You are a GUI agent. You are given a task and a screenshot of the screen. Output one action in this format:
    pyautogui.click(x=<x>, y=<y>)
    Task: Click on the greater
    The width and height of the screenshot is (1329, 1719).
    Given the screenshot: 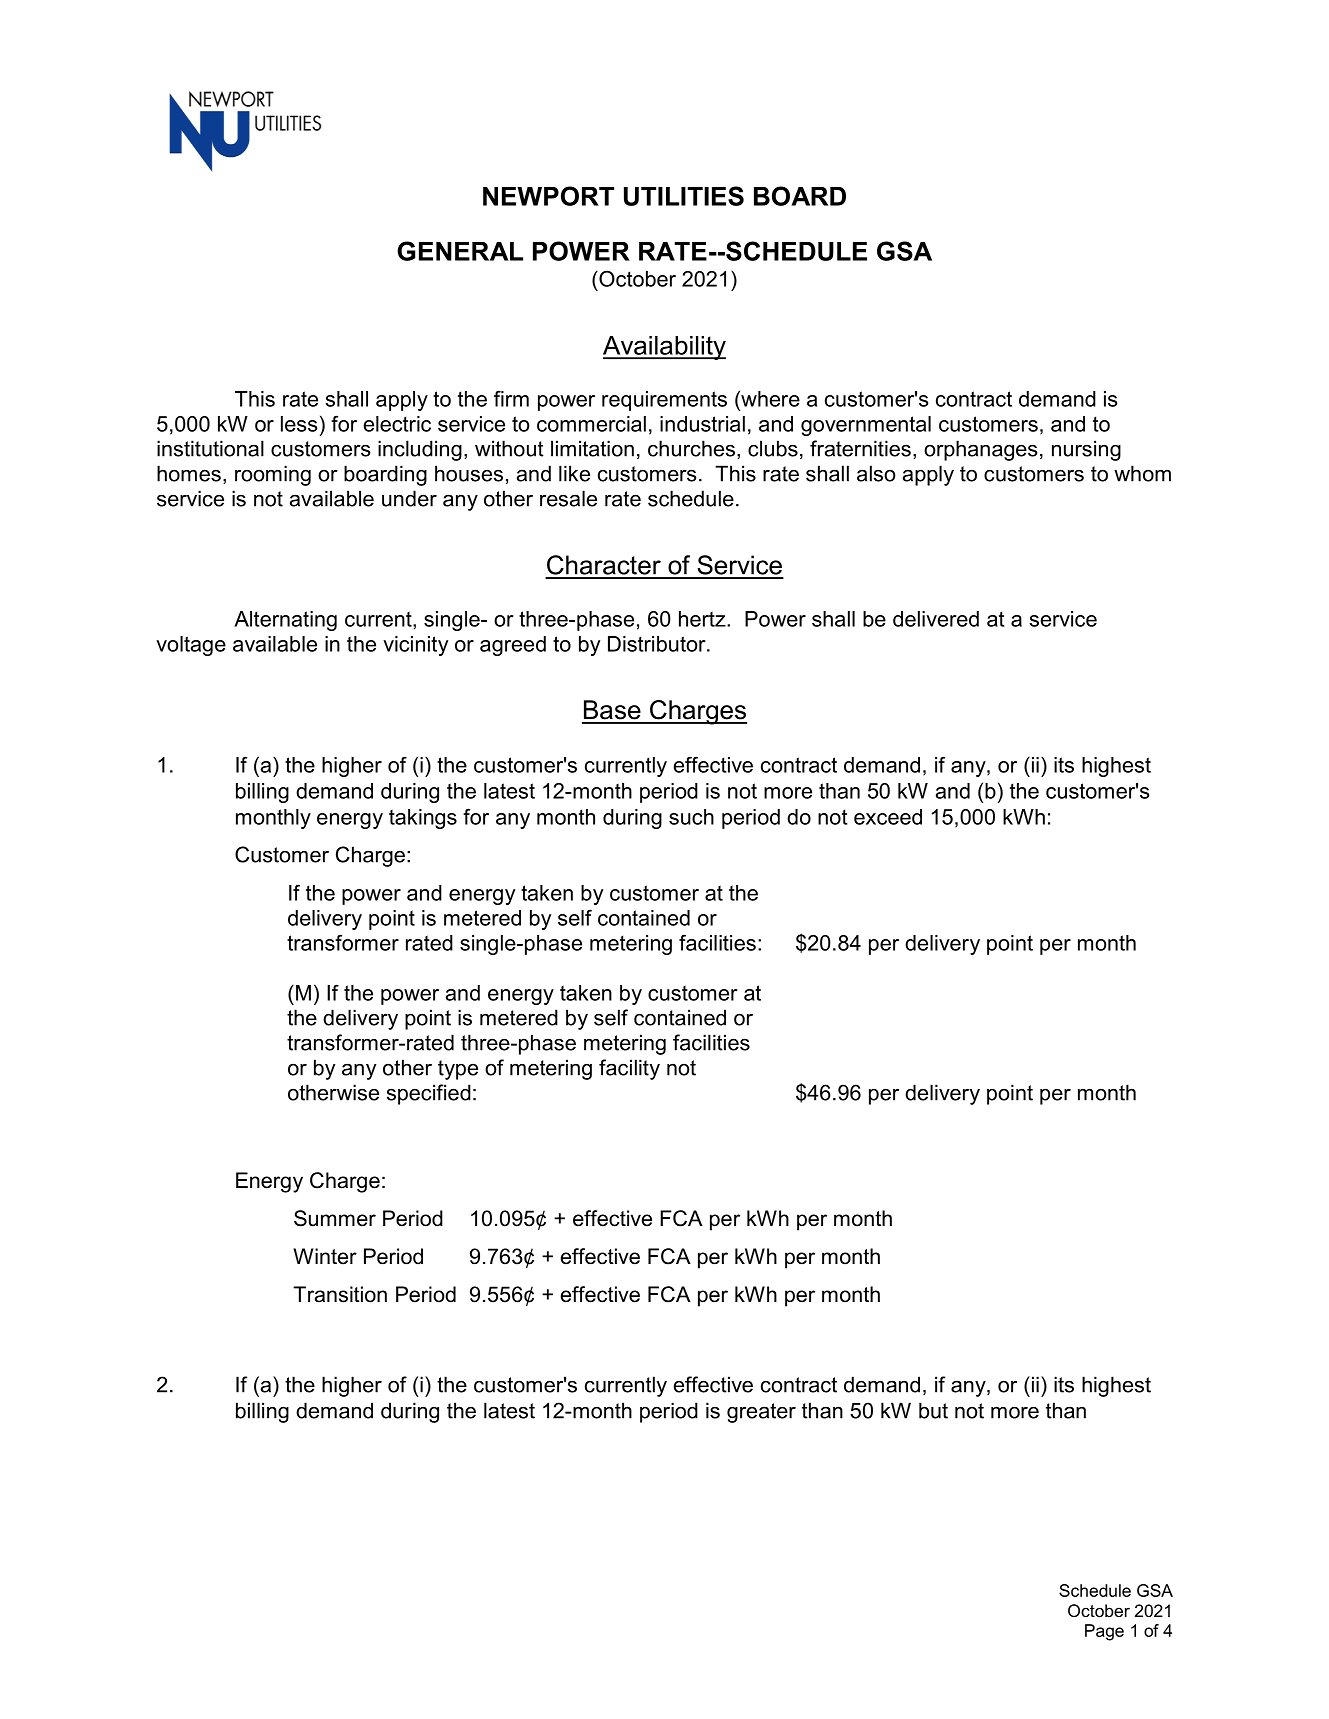 What is the action you would take?
    pyautogui.click(x=761, y=1413)
